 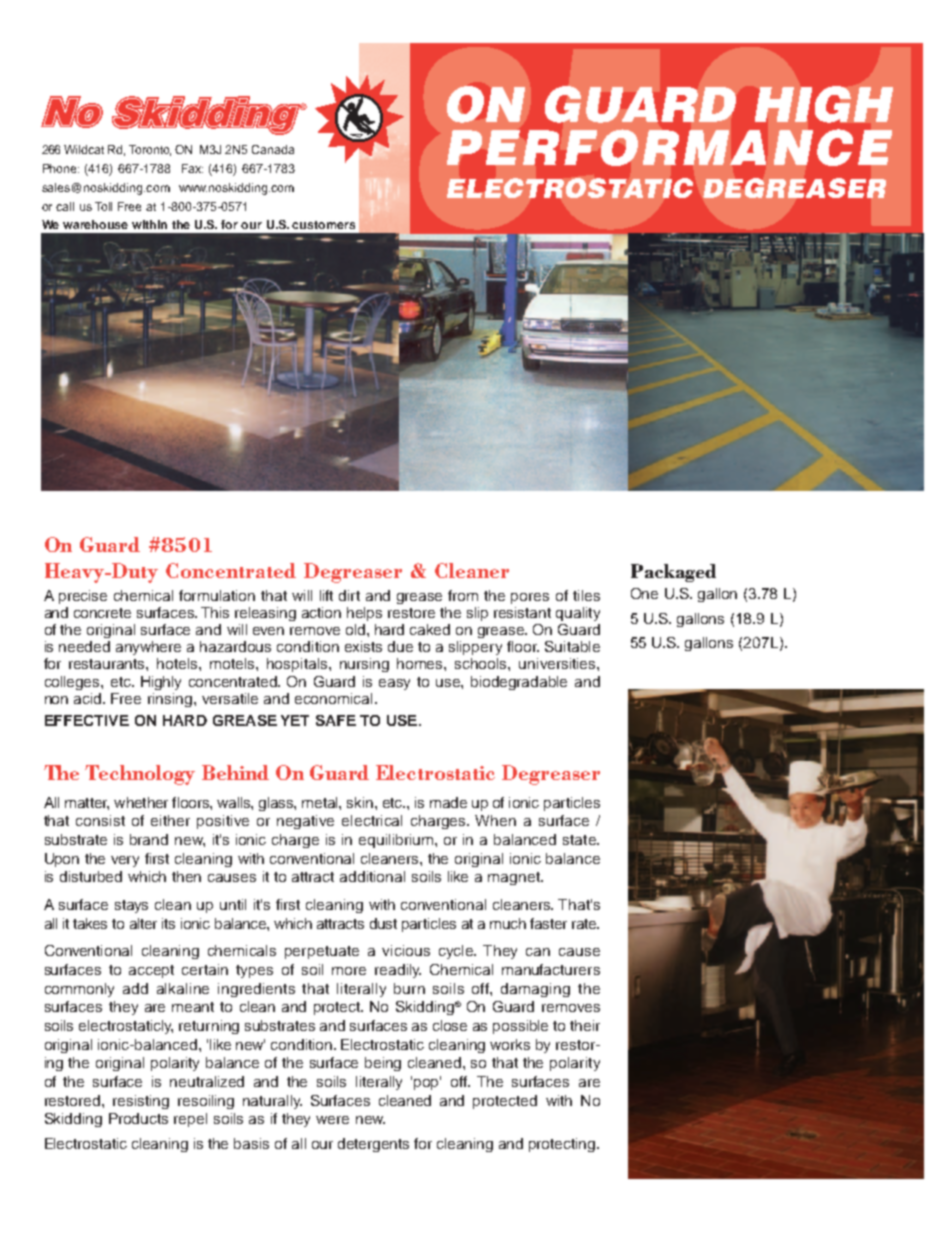 I want to click on customers, so click(x=323, y=225).
